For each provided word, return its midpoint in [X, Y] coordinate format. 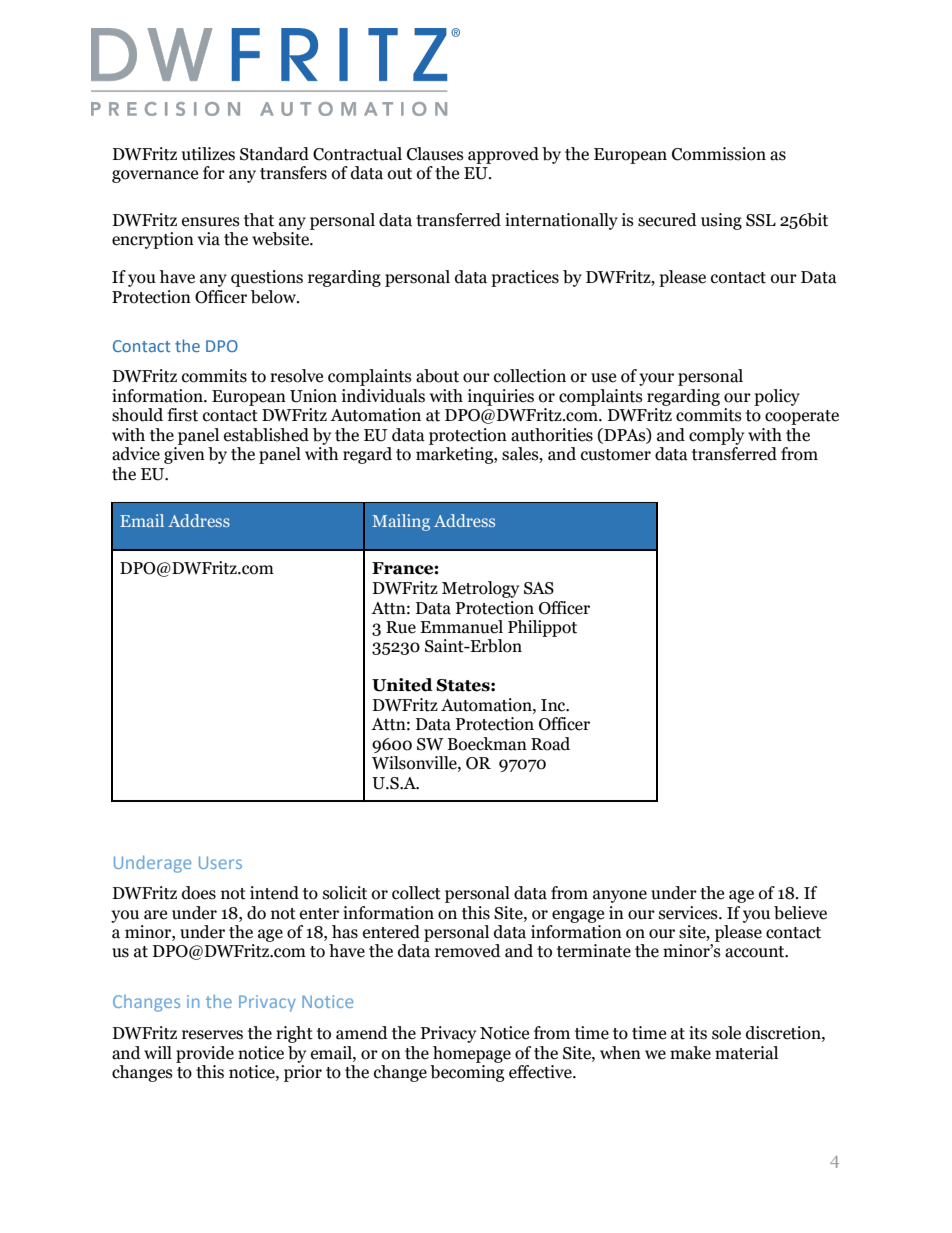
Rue [401, 627]
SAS [539, 588]
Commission [719, 154]
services [689, 913]
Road [550, 744]
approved [503, 155]
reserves [212, 1035]
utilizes [208, 154]
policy [777, 397]
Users [220, 862]
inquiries [501, 397]
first [182, 415]
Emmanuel [461, 627]
